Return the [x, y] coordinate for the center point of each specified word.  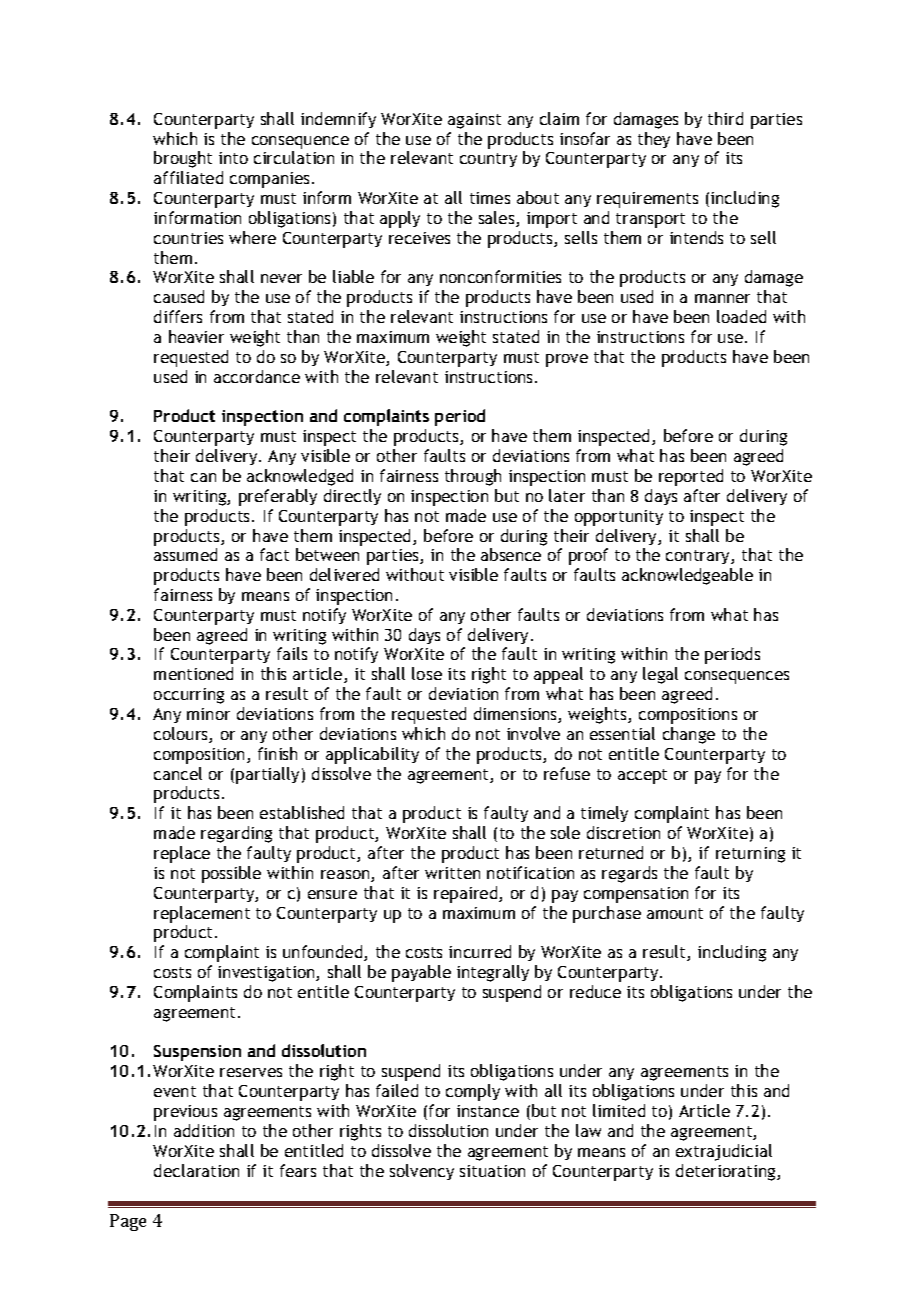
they [654, 140]
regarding [236, 834]
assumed [185, 554]
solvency [422, 1172]
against [474, 121]
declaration [196, 1170]
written [452, 873]
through [473, 477]
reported [691, 477]
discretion [623, 832]
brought [183, 159]
